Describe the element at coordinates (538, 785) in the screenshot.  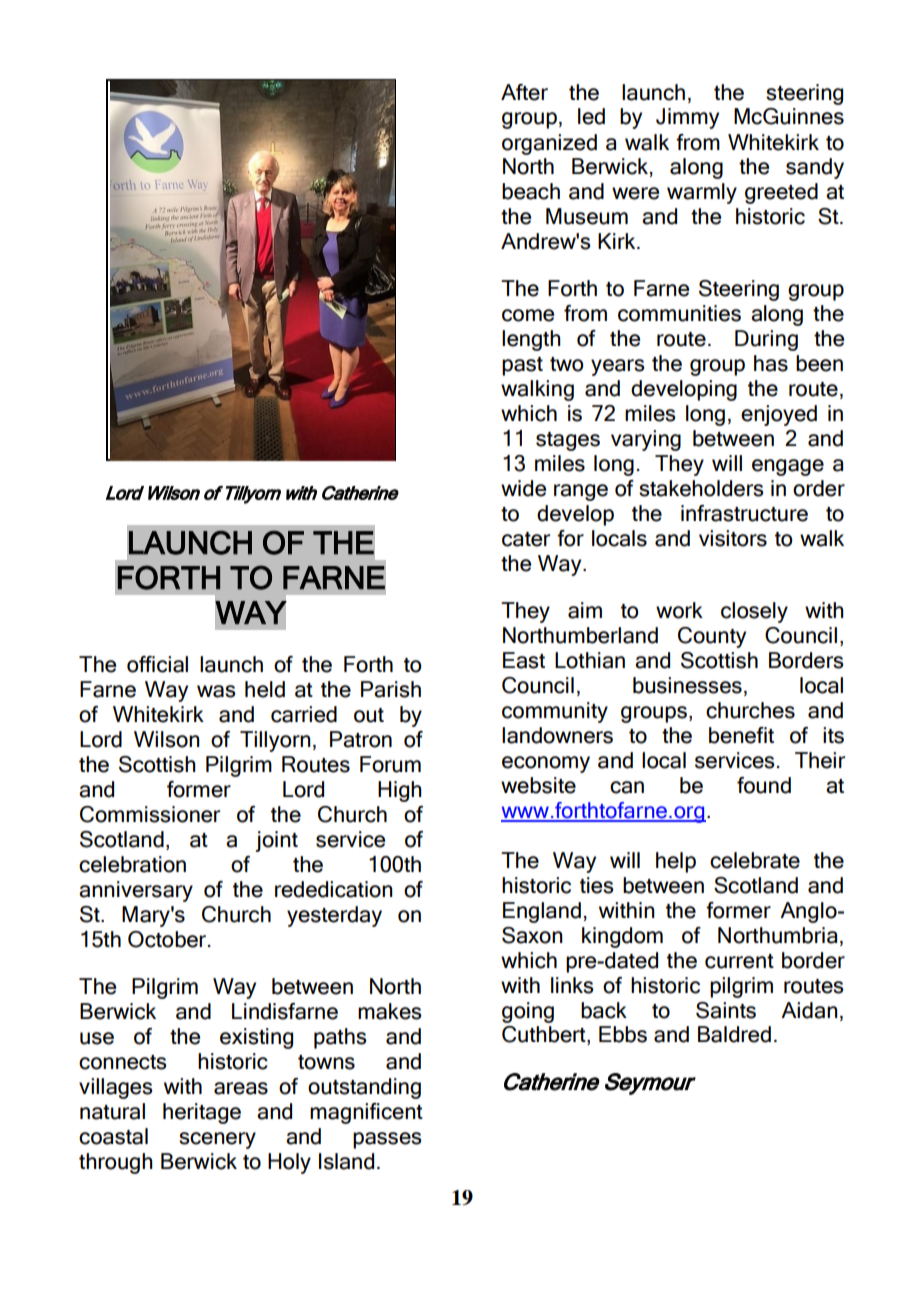
I see `website` at that location.
